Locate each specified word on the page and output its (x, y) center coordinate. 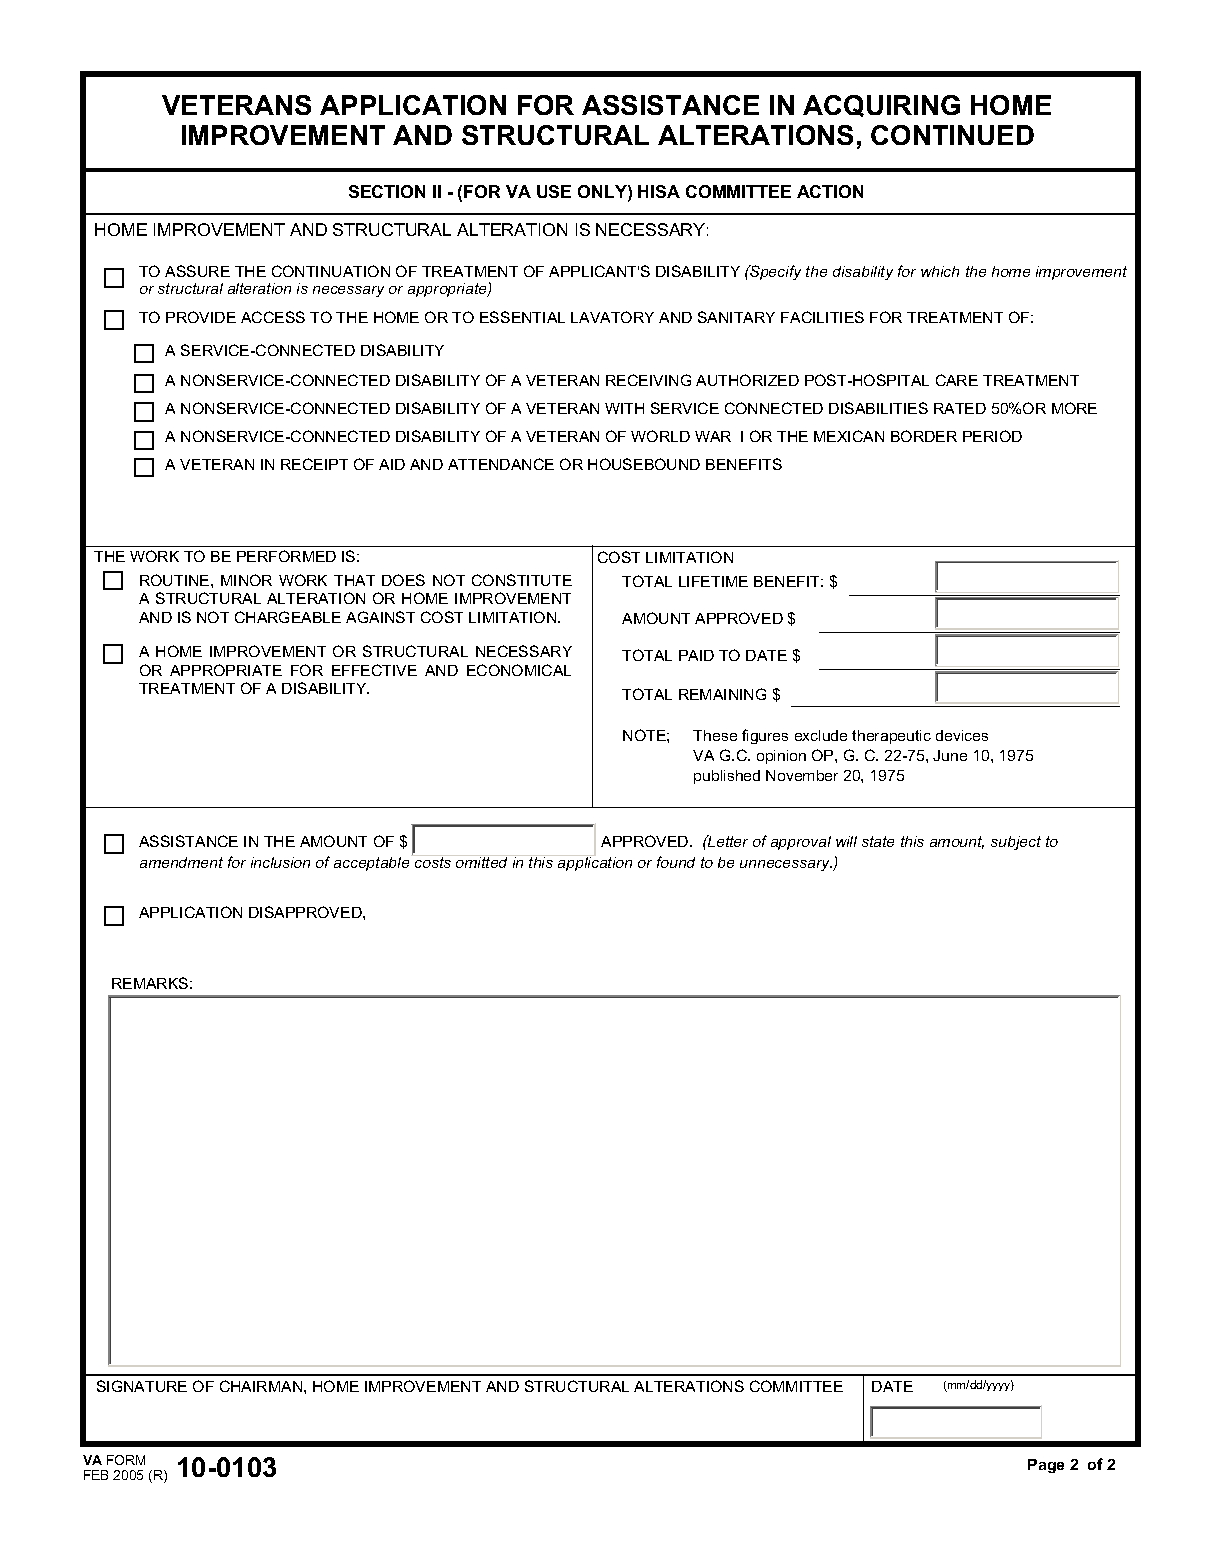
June (950, 755)
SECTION (387, 191)
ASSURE (197, 271)
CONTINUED (952, 135)
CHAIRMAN (262, 1386)
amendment (181, 862)
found (676, 862)
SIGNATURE (142, 1386)
